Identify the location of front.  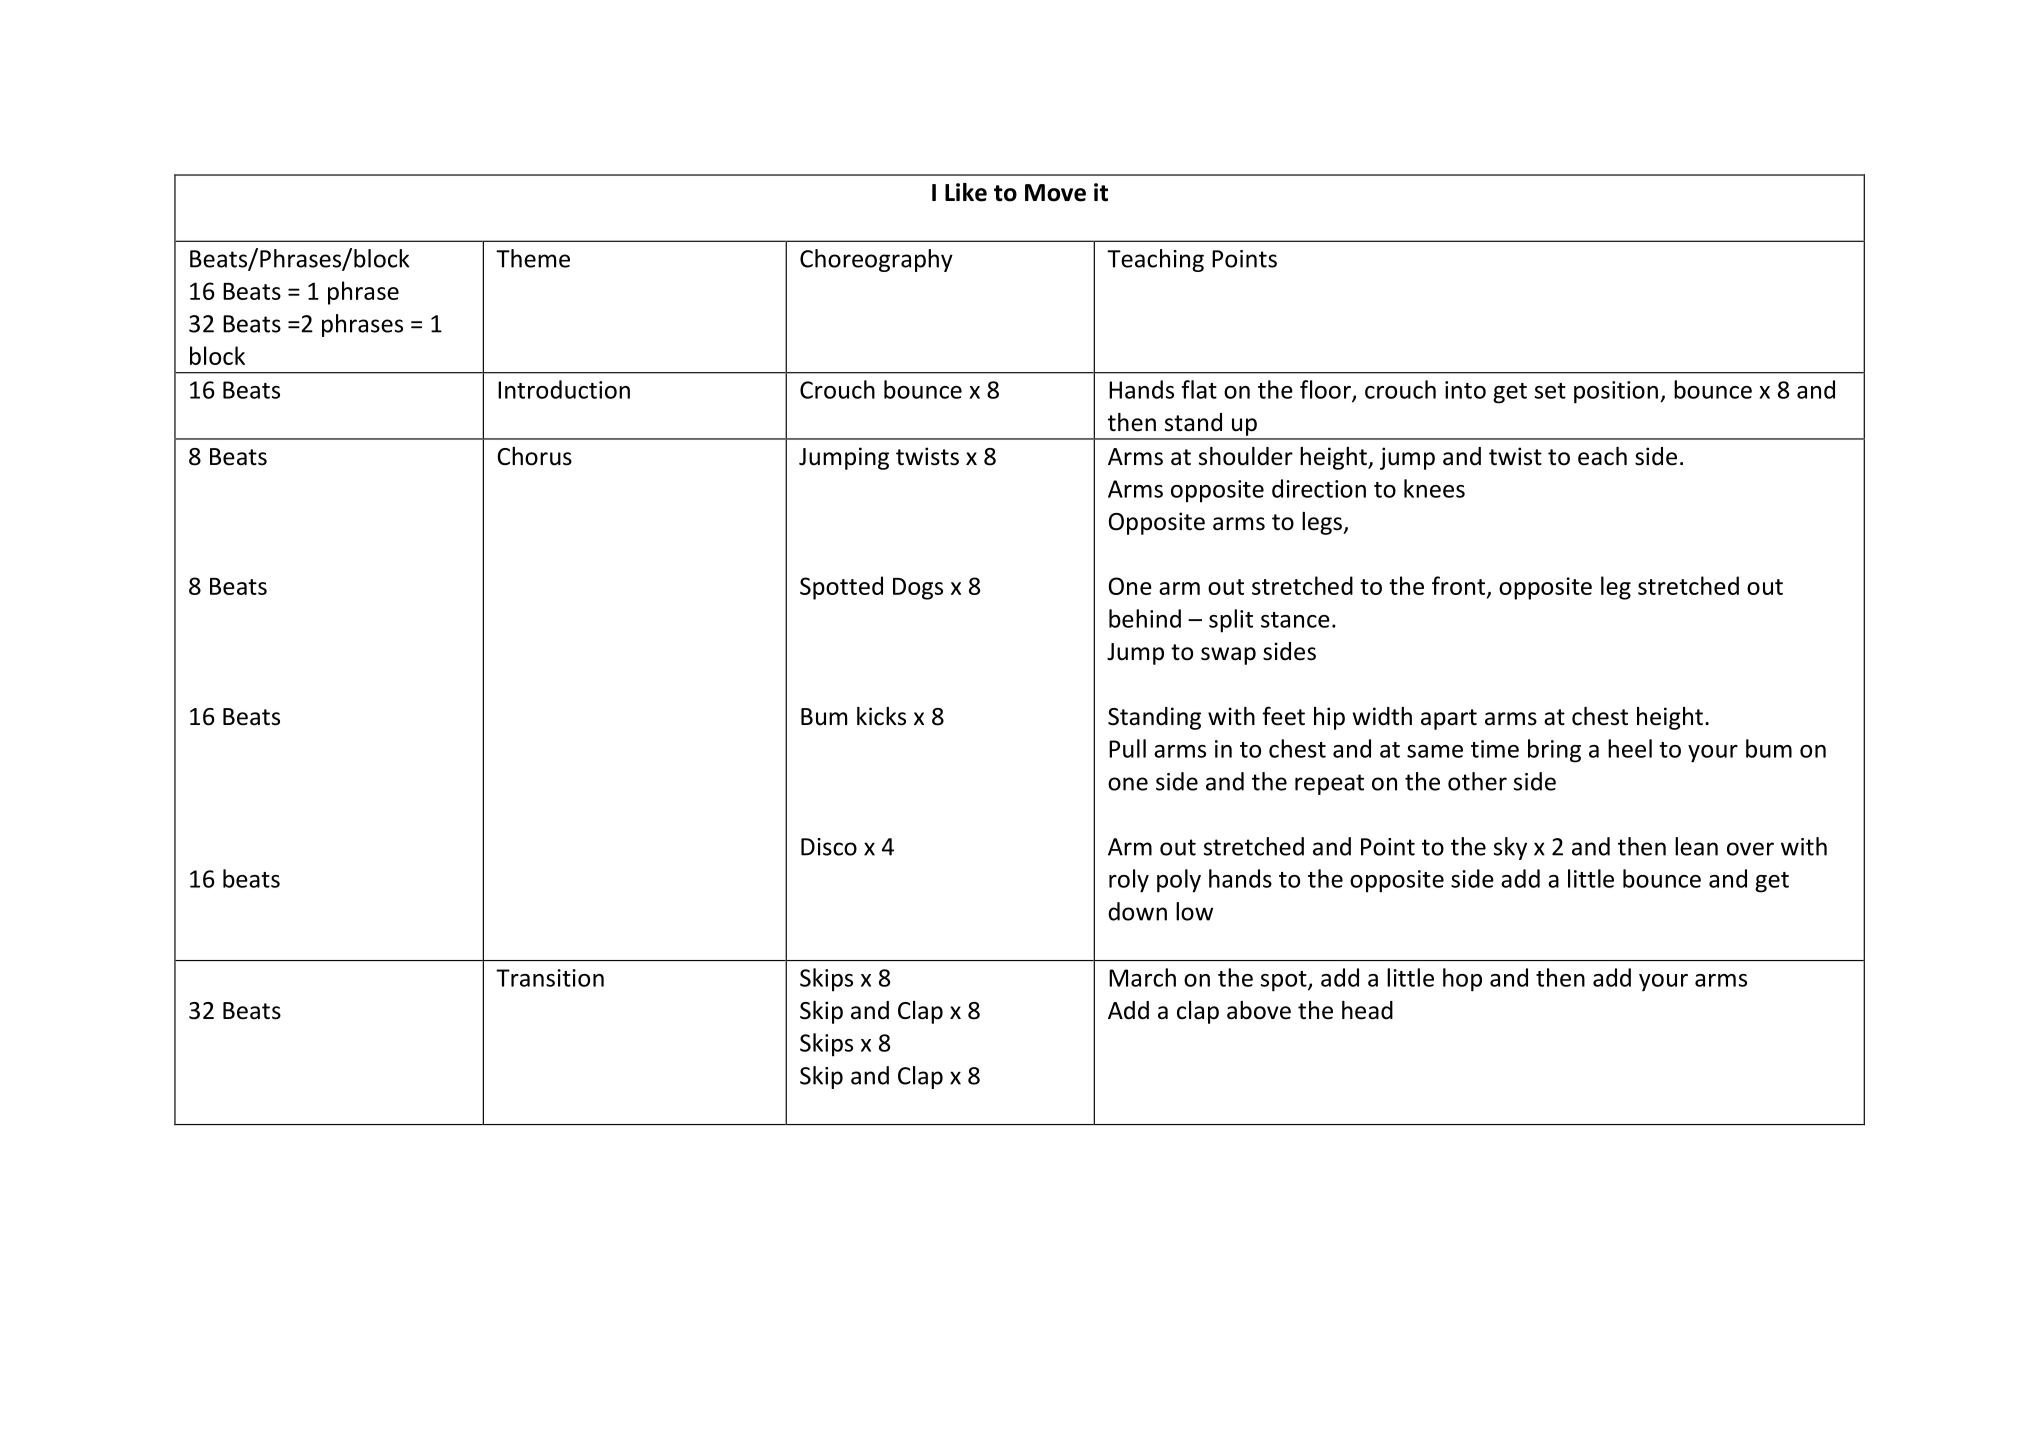
(1460, 587).
